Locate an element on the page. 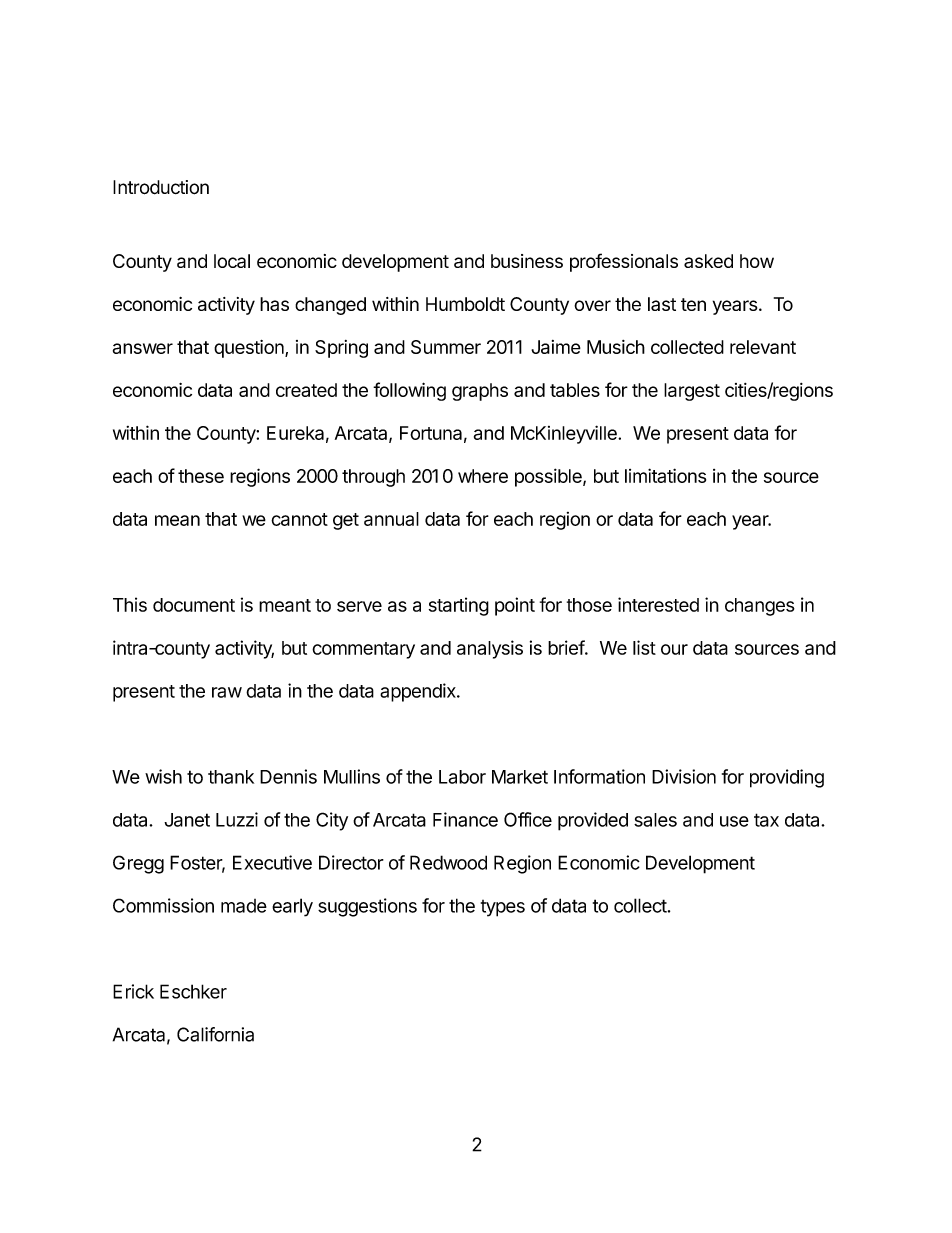  business is located at coordinates (527, 261).
